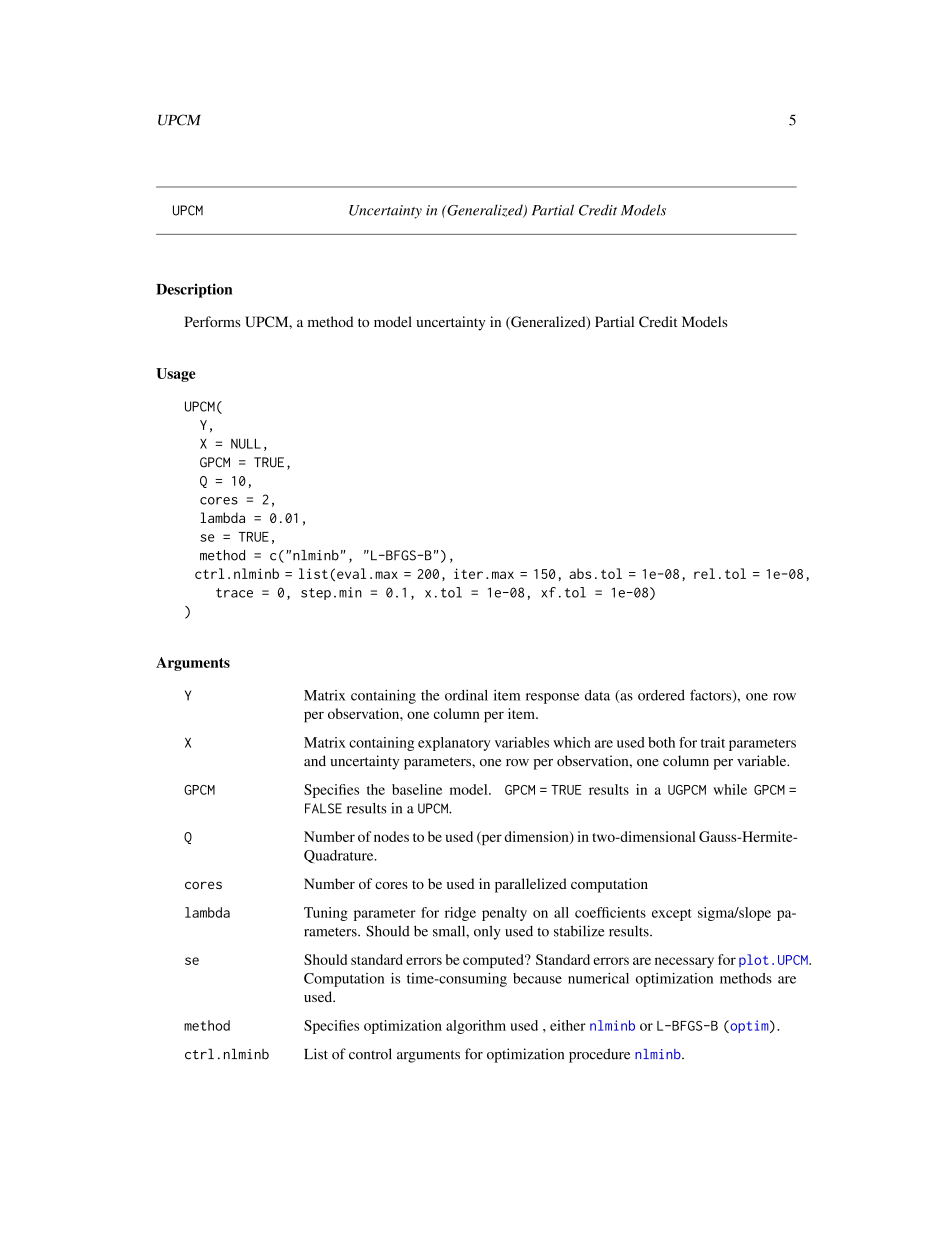  What do you see at coordinates (476, 1027) in the image?
I see `algorithm` at bounding box center [476, 1027].
